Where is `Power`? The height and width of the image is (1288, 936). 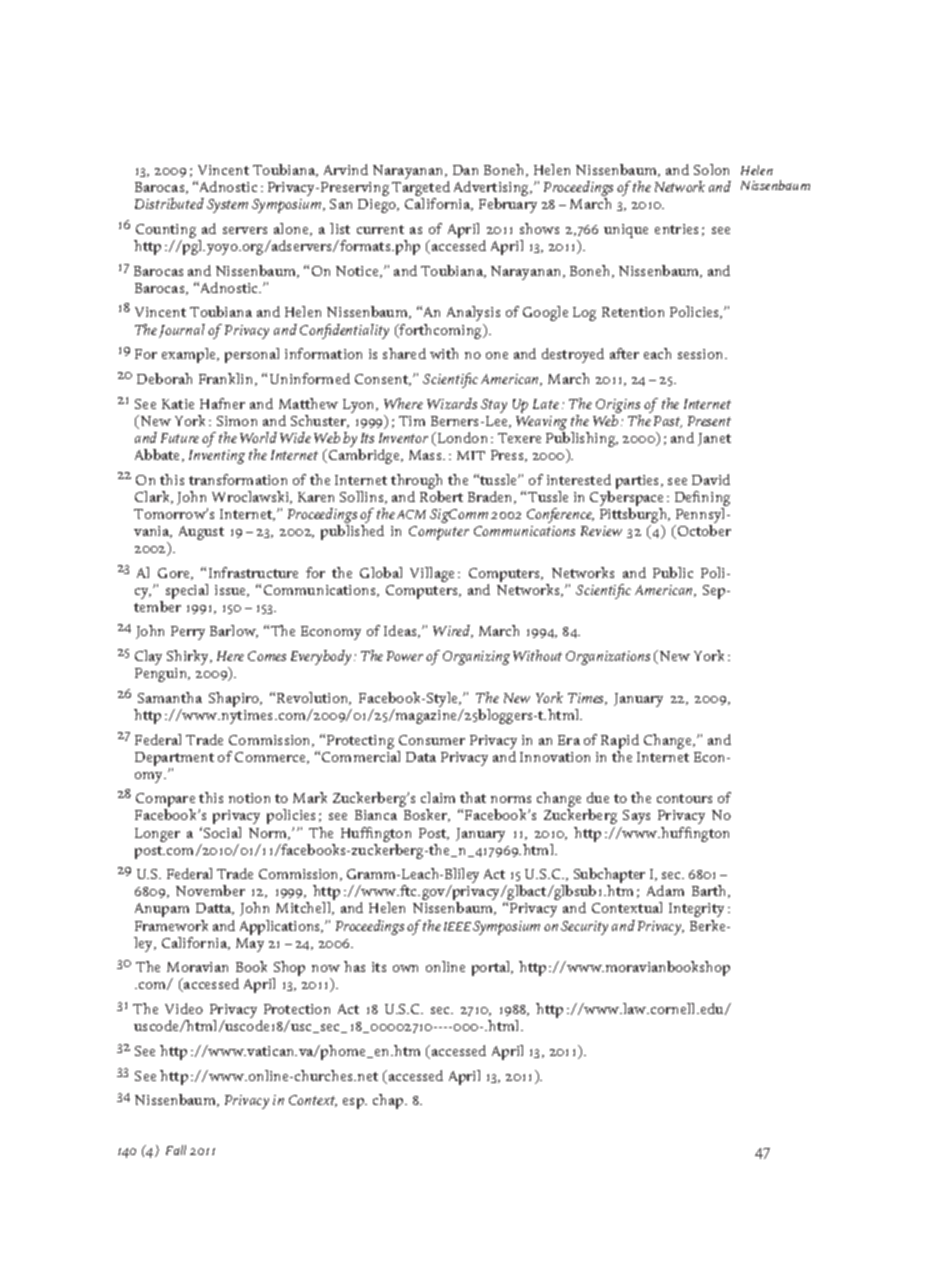
Power is located at coordinates (405, 656).
